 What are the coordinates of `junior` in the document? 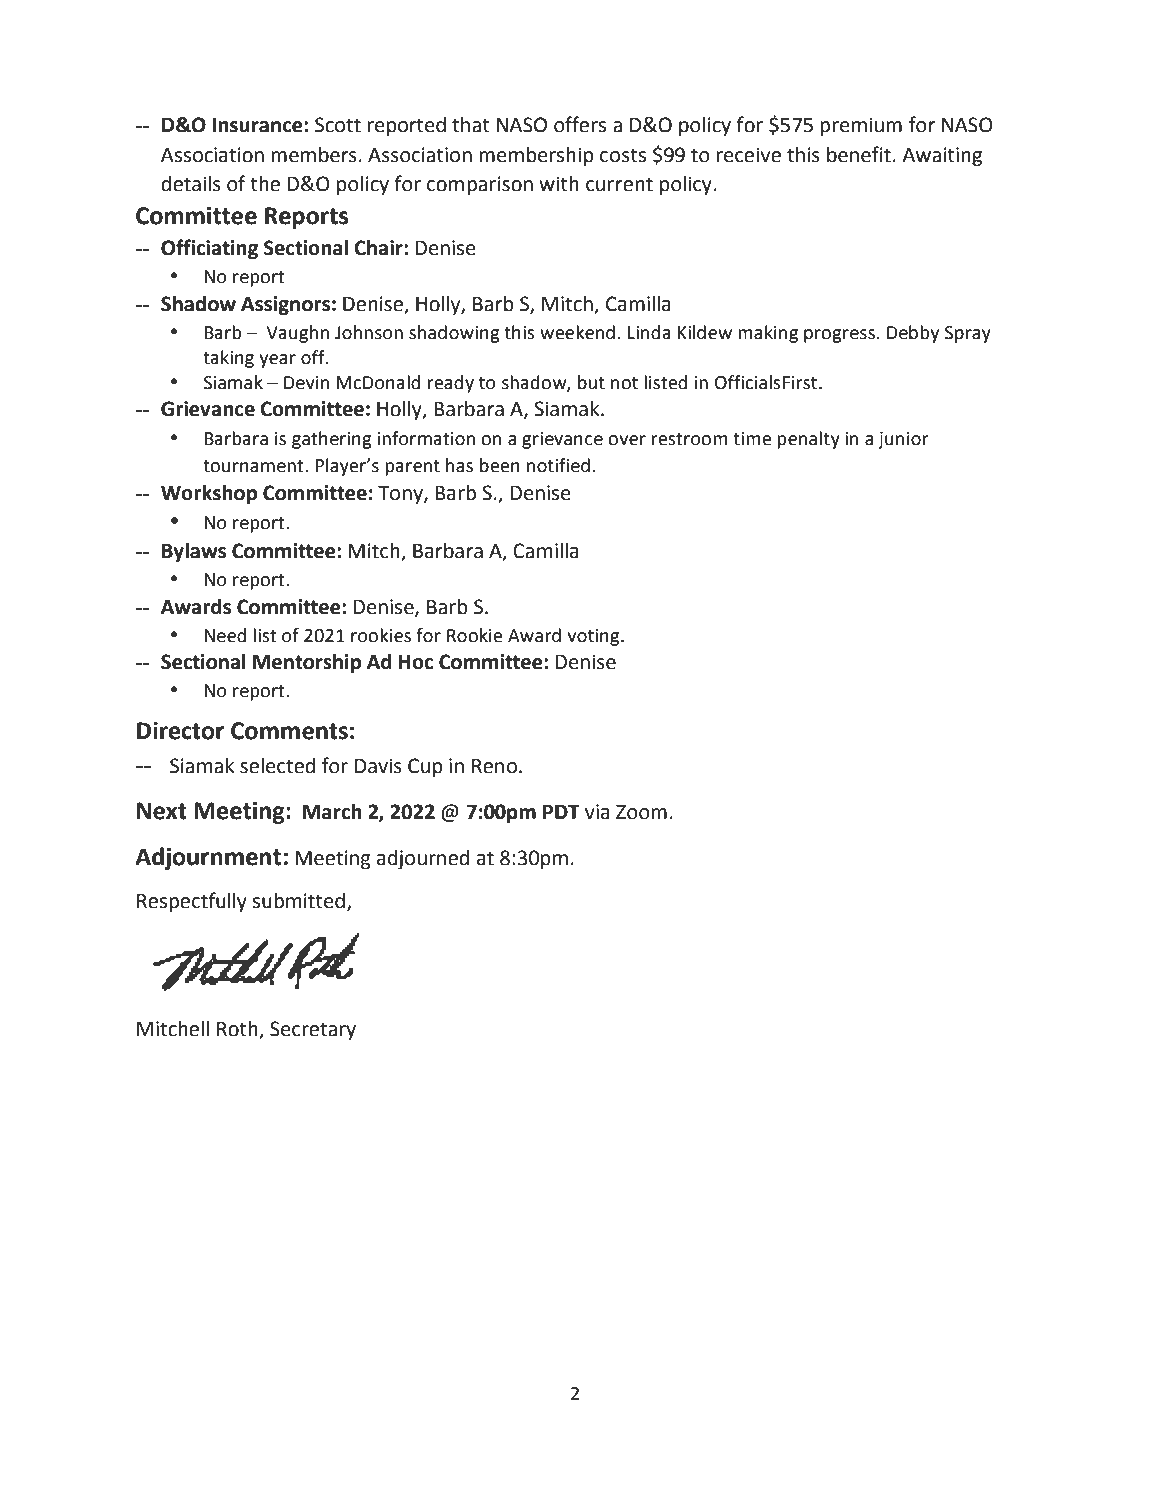 It's located at (903, 440).
